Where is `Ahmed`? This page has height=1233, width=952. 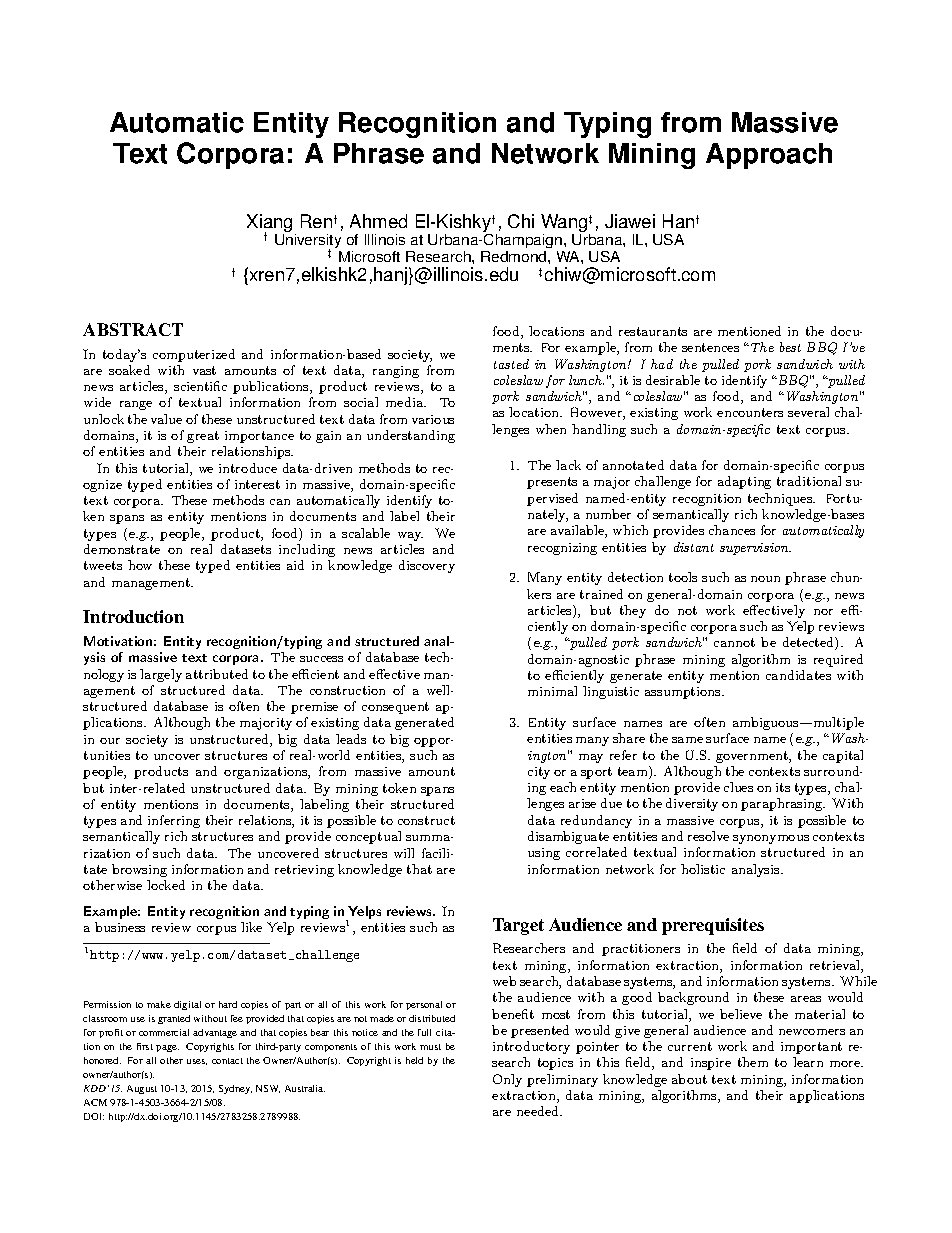 Ahmed is located at coordinates (378, 221).
